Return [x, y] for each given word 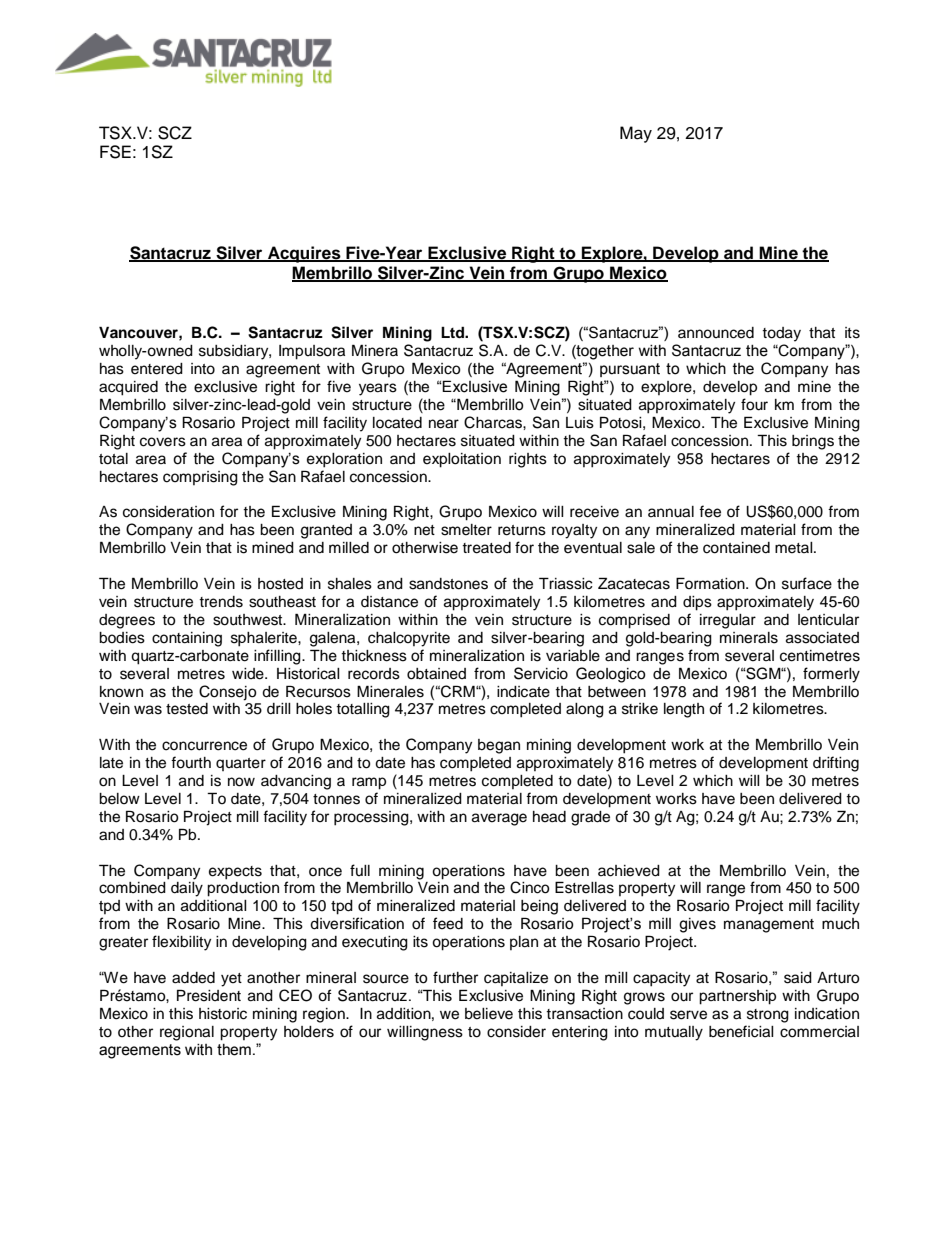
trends [221, 602]
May [636, 134]
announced [716, 333]
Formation [711, 583]
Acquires [304, 254]
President [209, 995]
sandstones [448, 584]
